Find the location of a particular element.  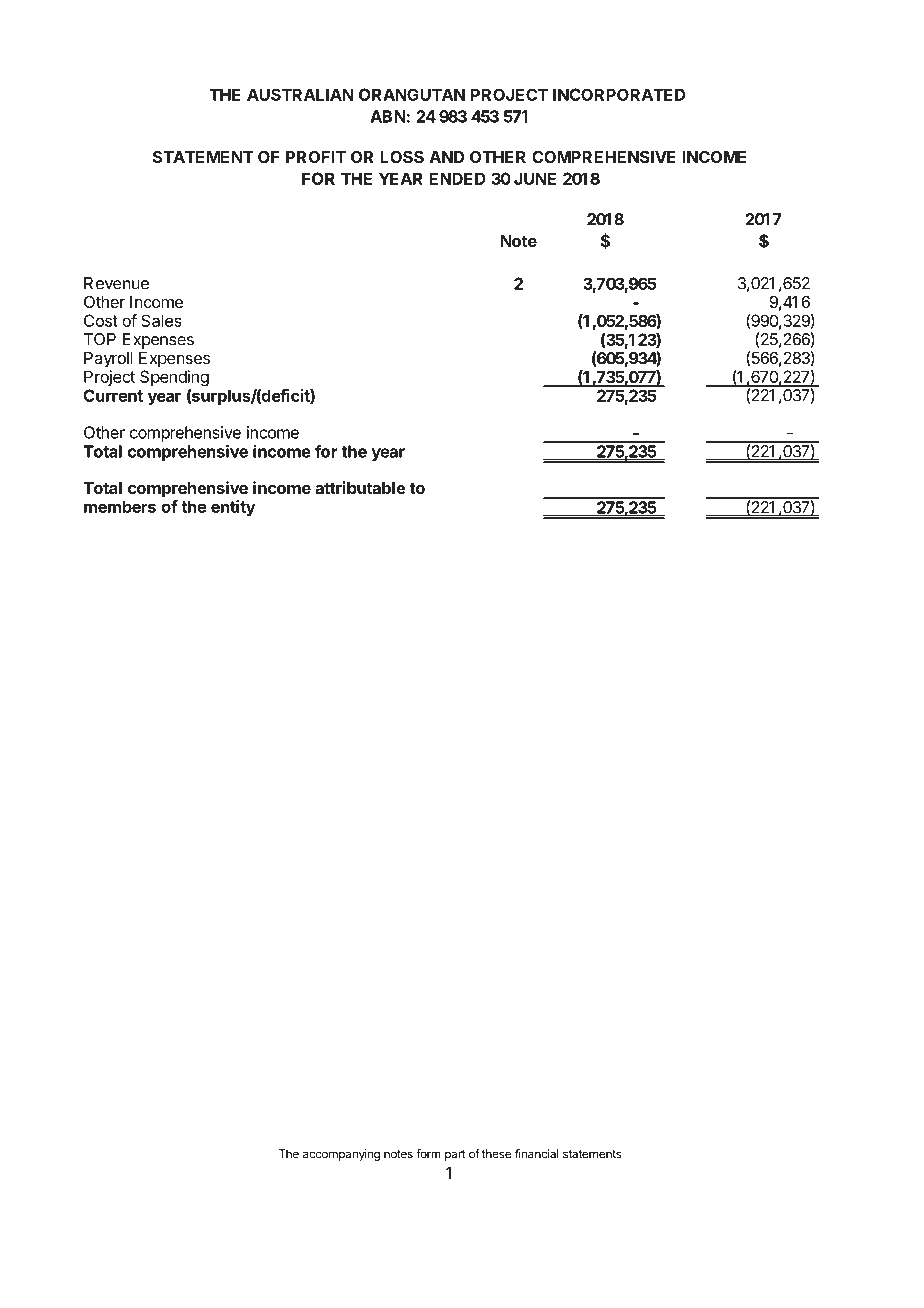

AUSTRALIAN is located at coordinates (300, 94).
